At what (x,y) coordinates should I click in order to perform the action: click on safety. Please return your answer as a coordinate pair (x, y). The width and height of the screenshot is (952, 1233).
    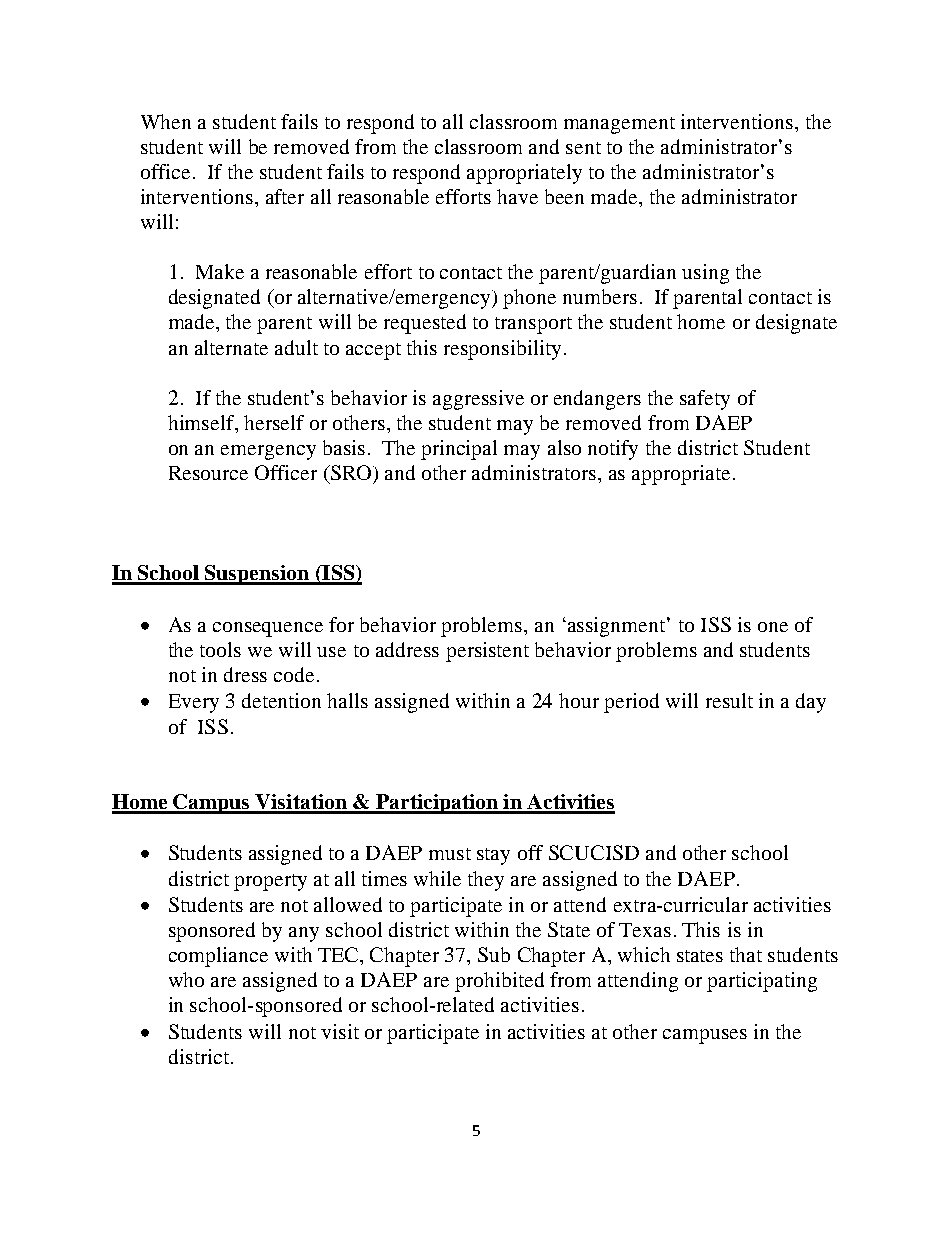
    Looking at the image, I should click on (705, 400).
